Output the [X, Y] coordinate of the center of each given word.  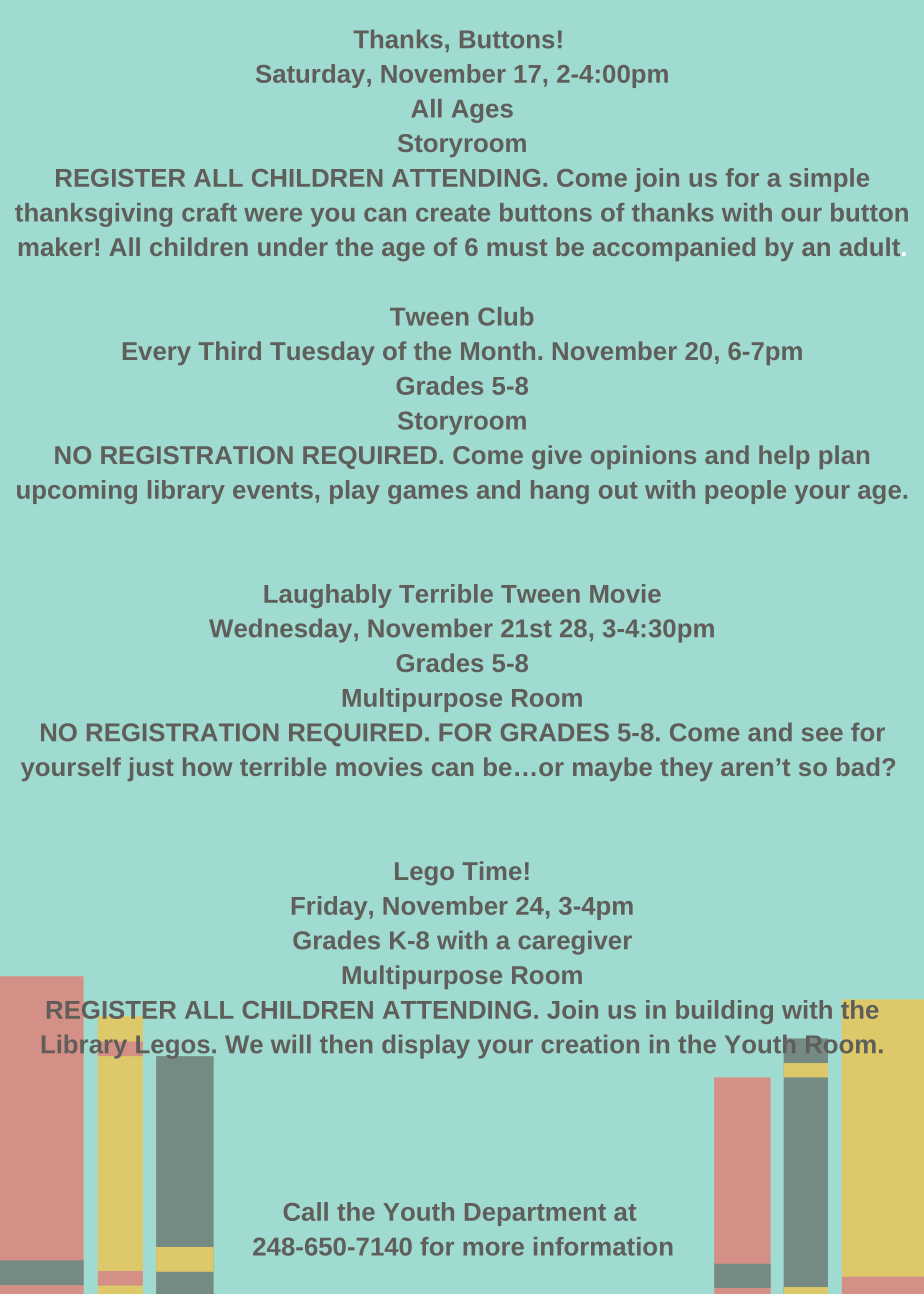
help [784, 457]
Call [306, 1211]
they [686, 769]
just [151, 769]
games [428, 494]
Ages [482, 111]
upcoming [77, 492]
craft [209, 212]
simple [829, 180]
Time [492, 870]
